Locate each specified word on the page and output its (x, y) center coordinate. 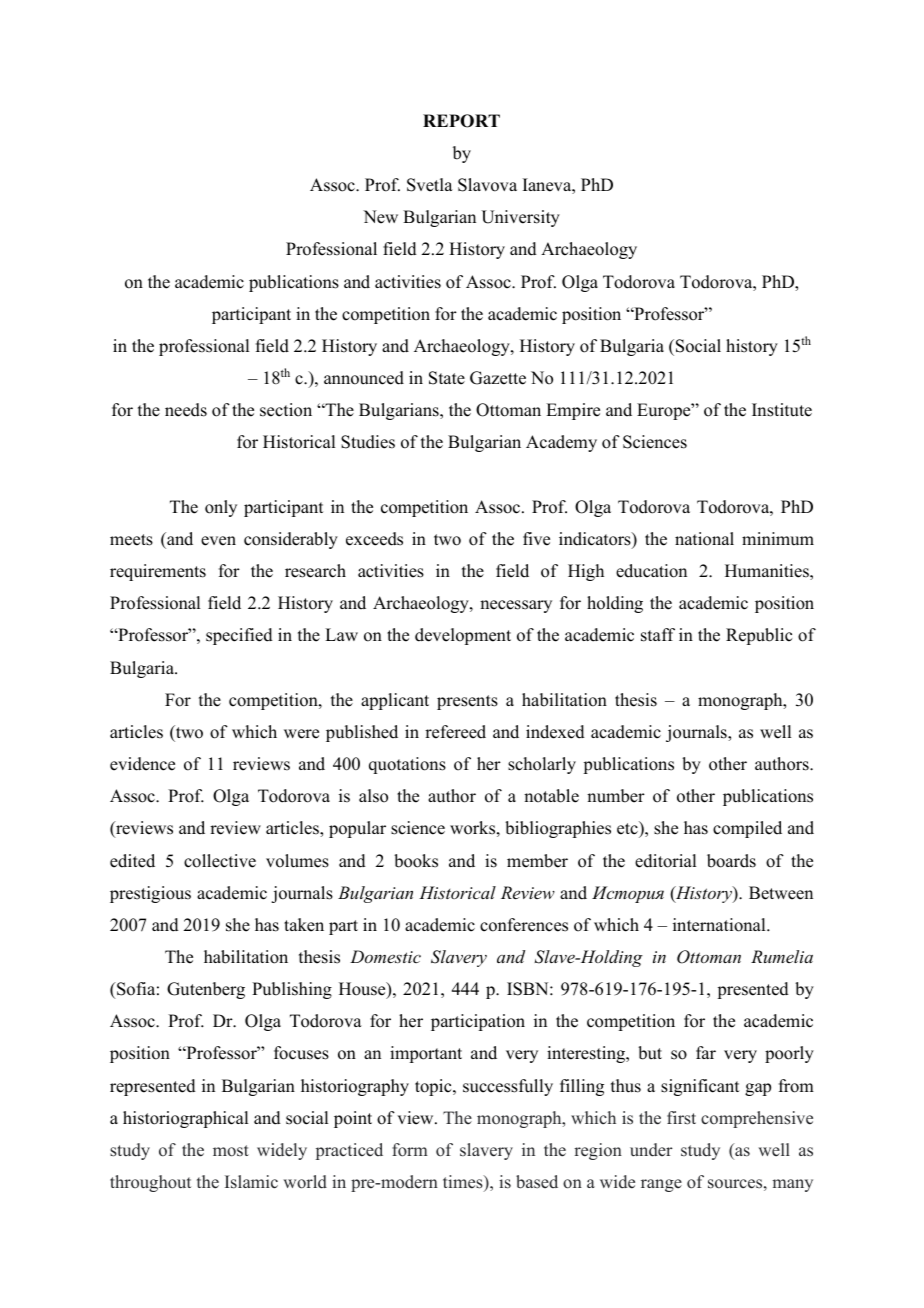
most (231, 1151)
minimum (778, 539)
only (221, 508)
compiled (747, 829)
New (380, 217)
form (410, 1150)
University (520, 218)
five (536, 539)
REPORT (461, 121)
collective (220, 861)
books (416, 861)
